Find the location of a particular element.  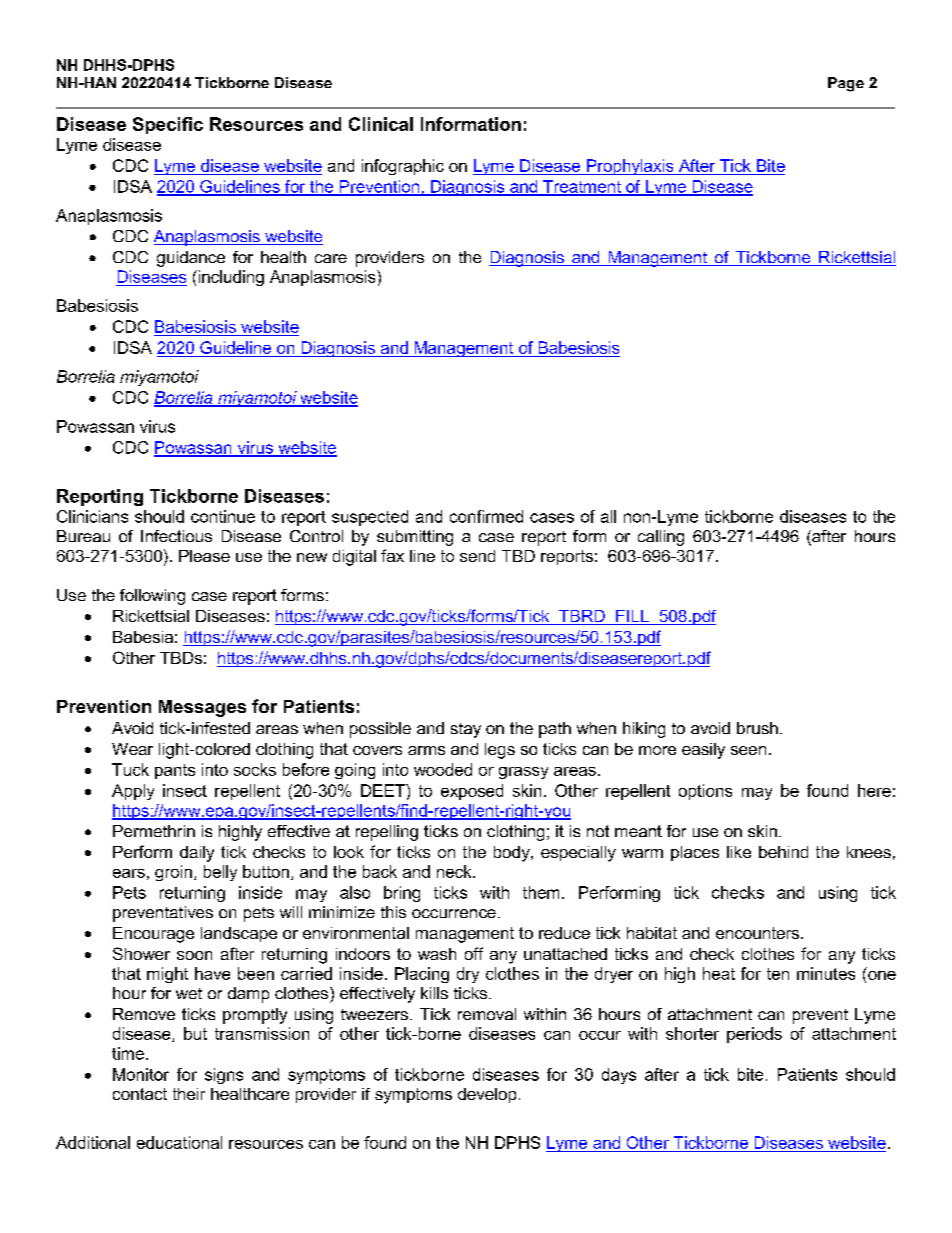

Page is located at coordinates (846, 84).
